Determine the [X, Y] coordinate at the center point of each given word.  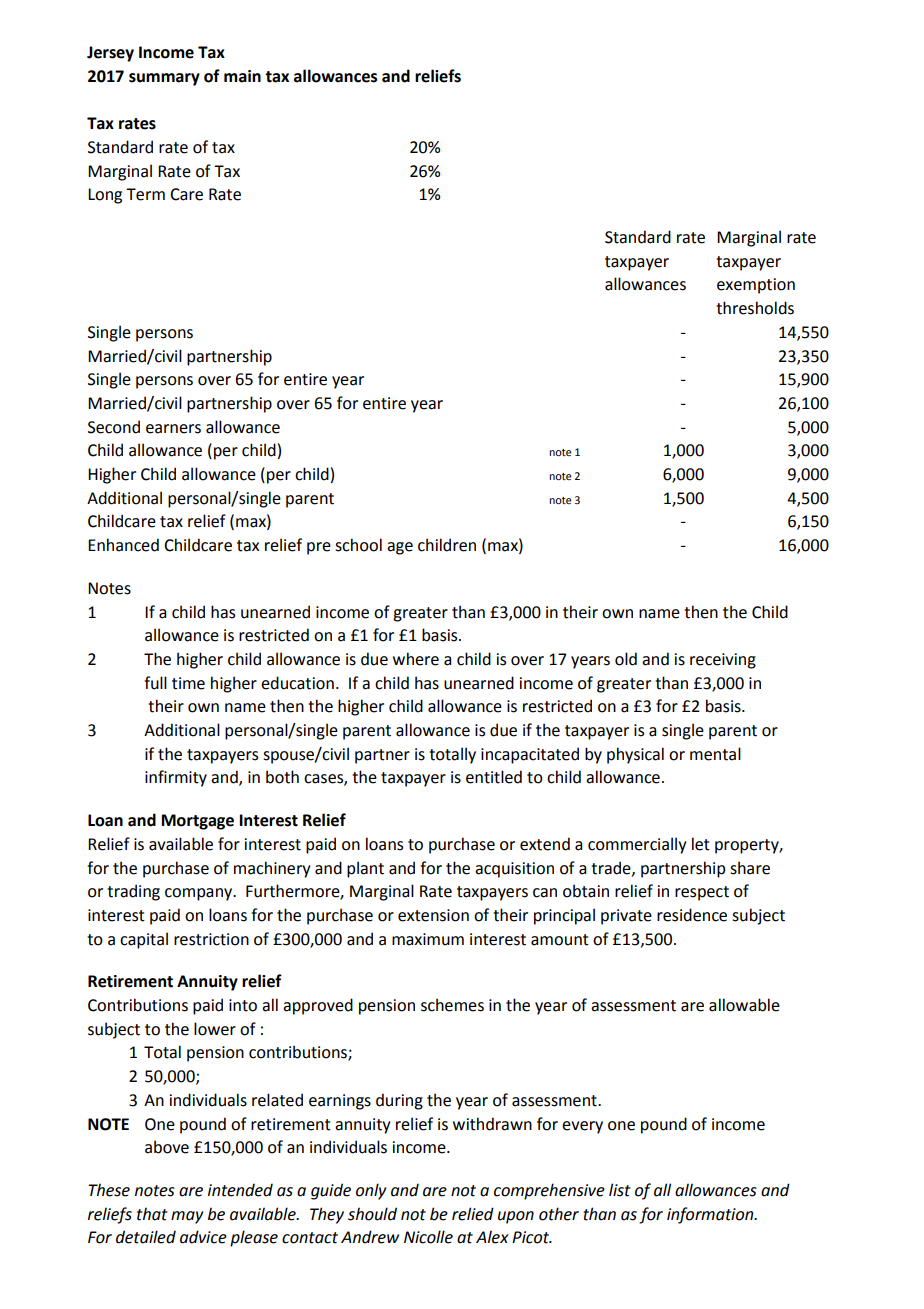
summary [164, 79]
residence [692, 915]
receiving [723, 661]
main [242, 76]
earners [173, 429]
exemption [756, 286]
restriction [211, 939]
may [187, 1217]
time [188, 683]
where [416, 659]
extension [433, 915]
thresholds [755, 308]
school [358, 545]
